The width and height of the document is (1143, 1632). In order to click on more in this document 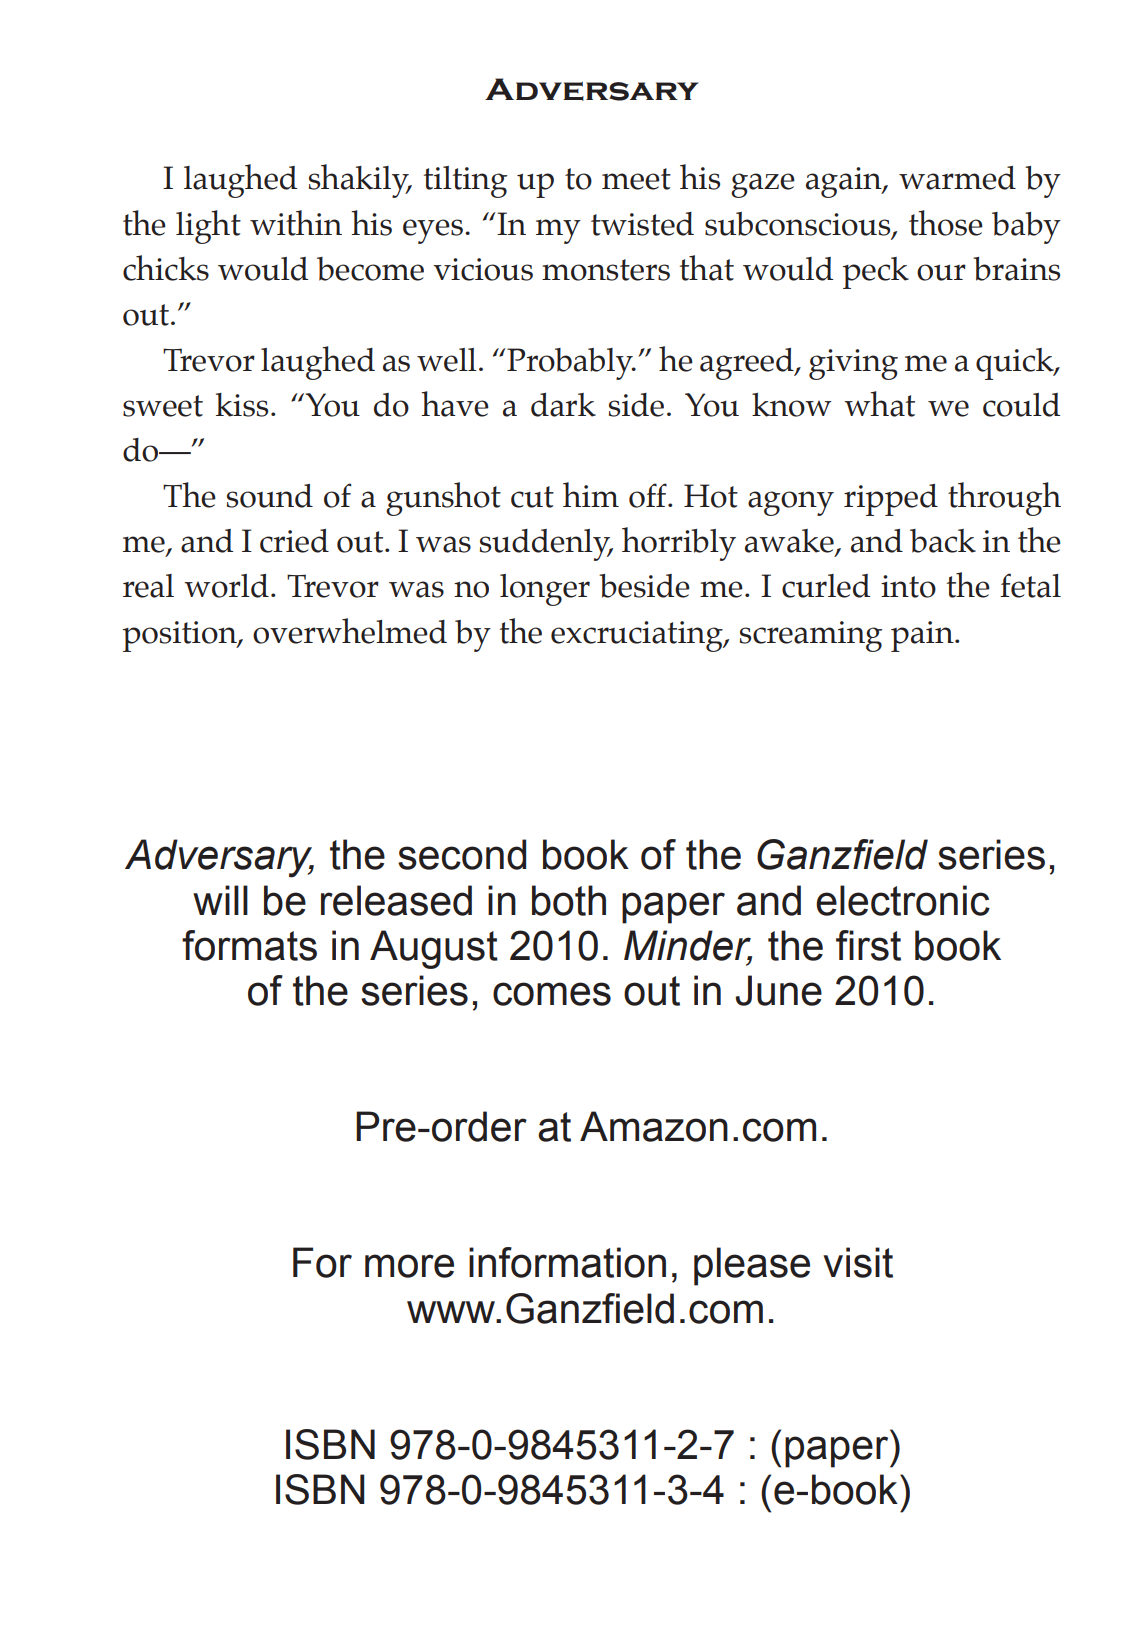, I will do `click(409, 1266)`.
